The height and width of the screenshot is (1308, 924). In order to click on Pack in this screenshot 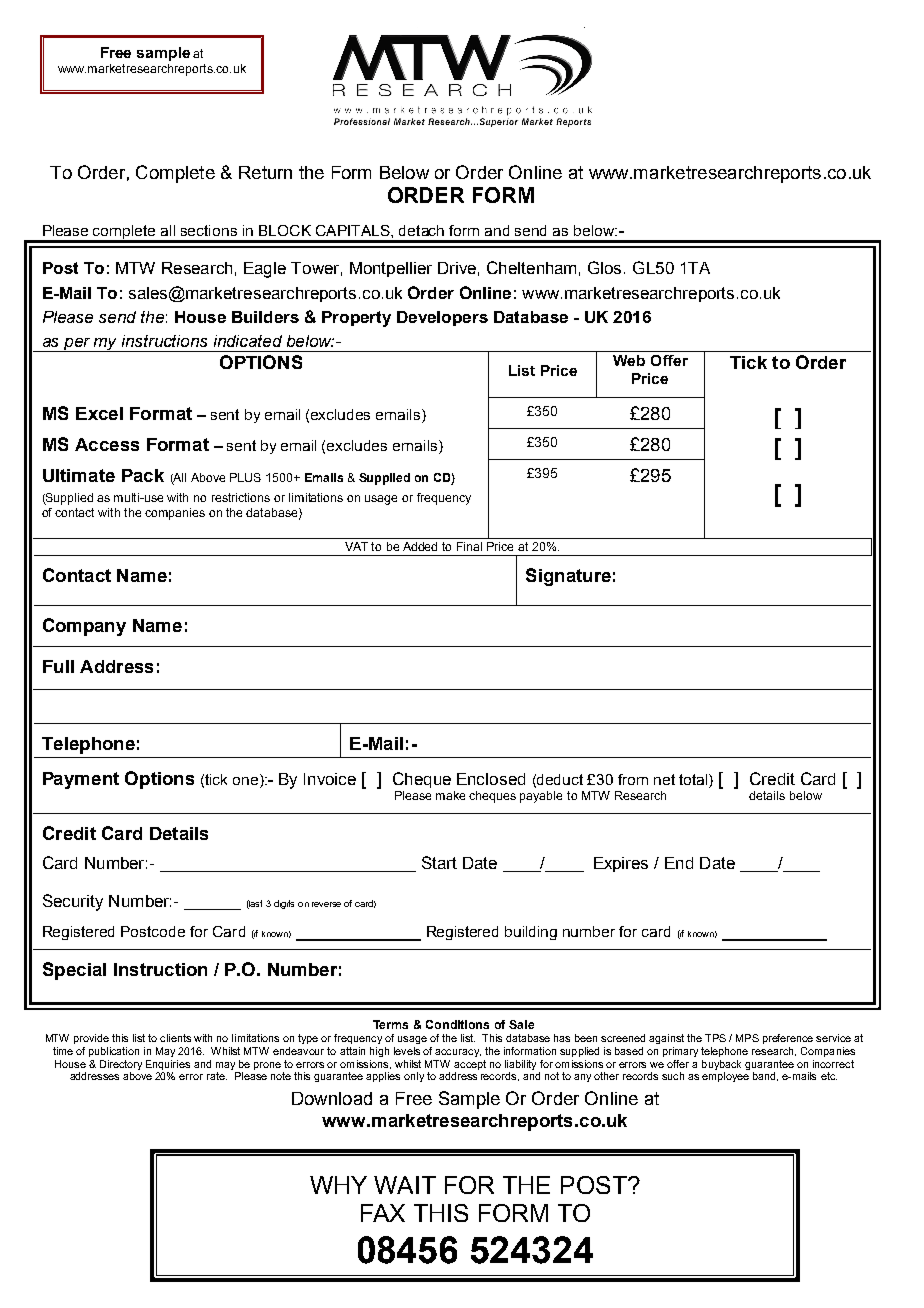, I will do `click(143, 475)`.
